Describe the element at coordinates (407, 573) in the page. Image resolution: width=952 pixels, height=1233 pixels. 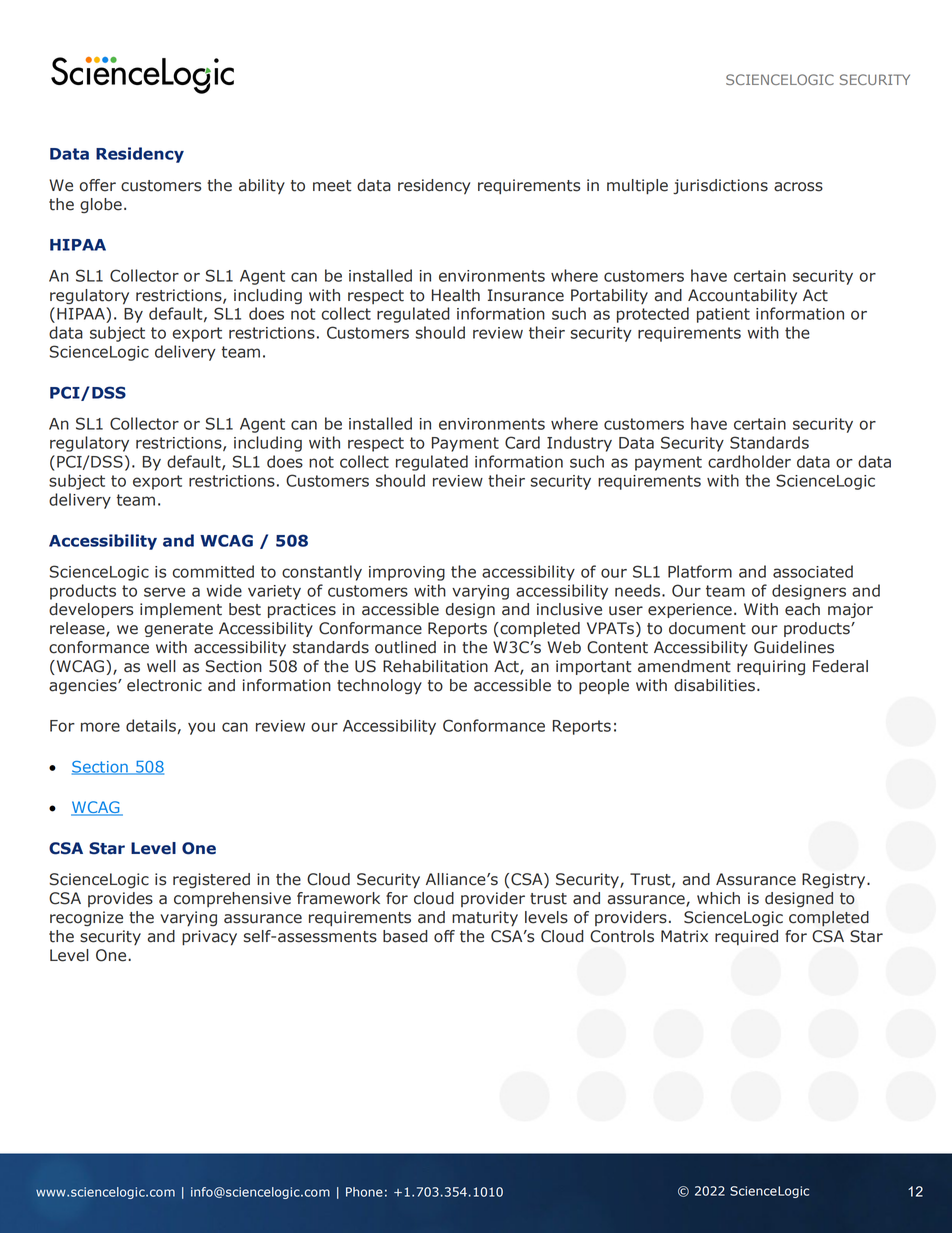
I see `improving` at that location.
